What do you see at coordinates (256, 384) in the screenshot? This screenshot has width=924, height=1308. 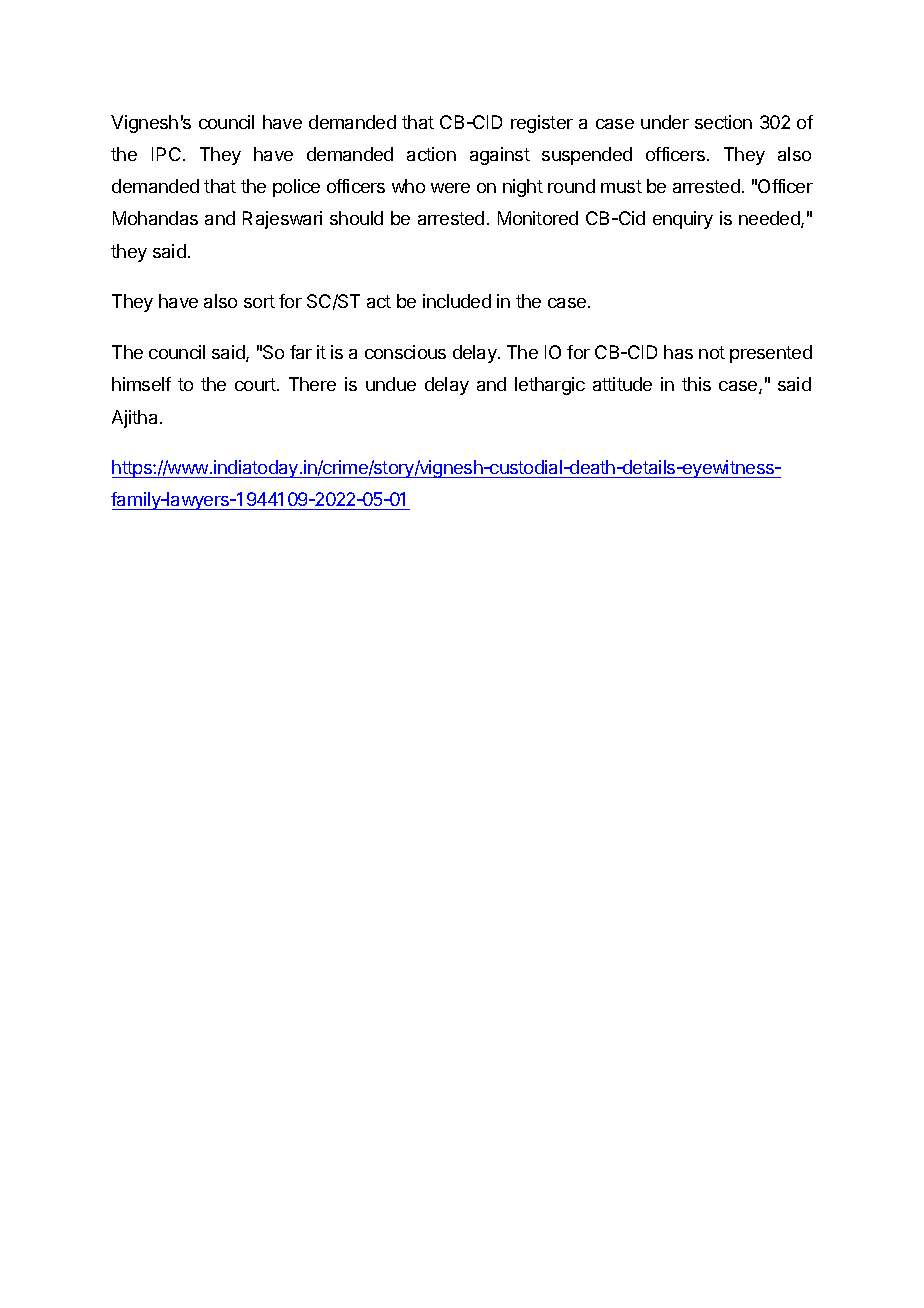 I see `court` at bounding box center [256, 384].
